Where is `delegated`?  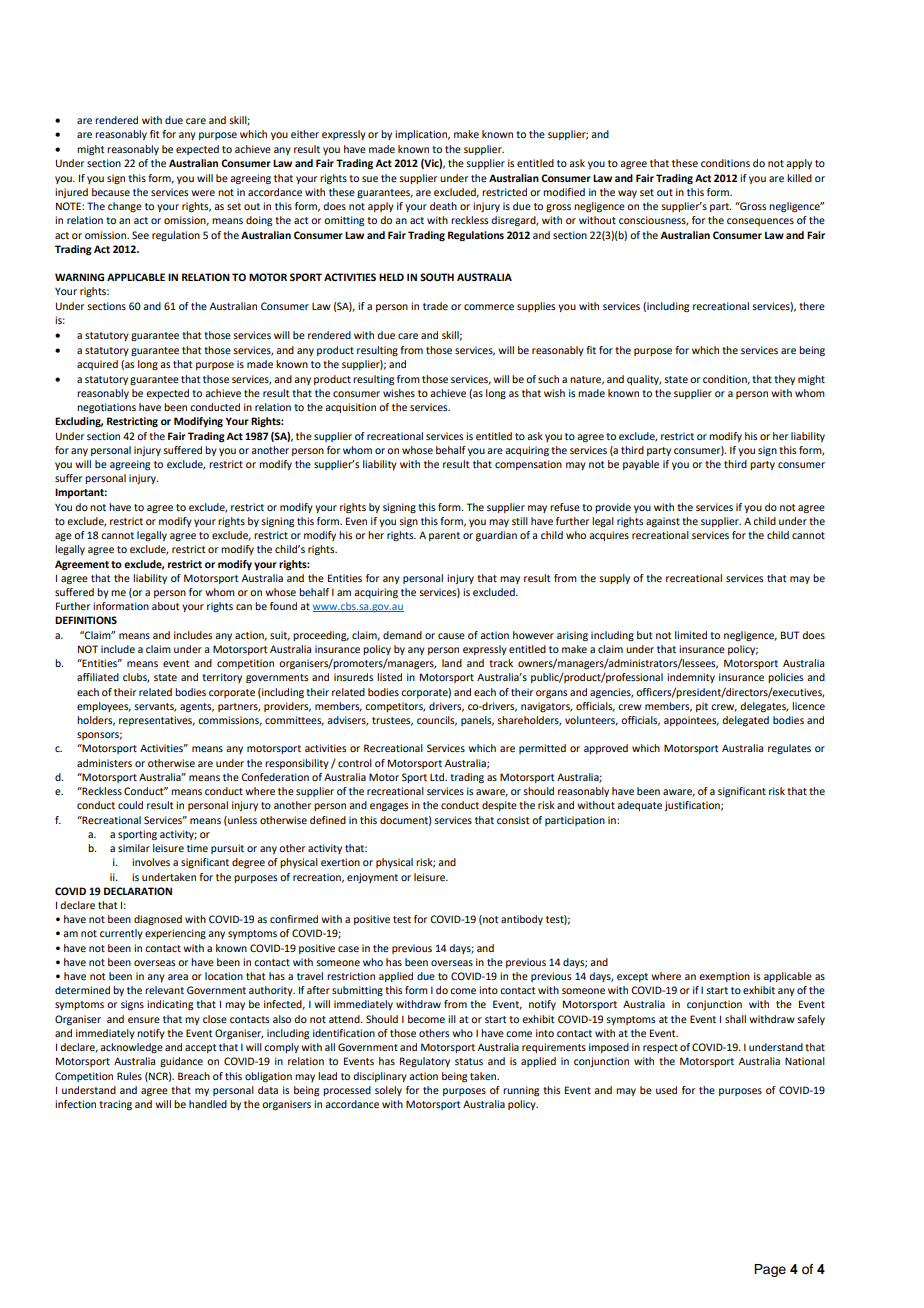 delegated is located at coordinates (745, 721).
